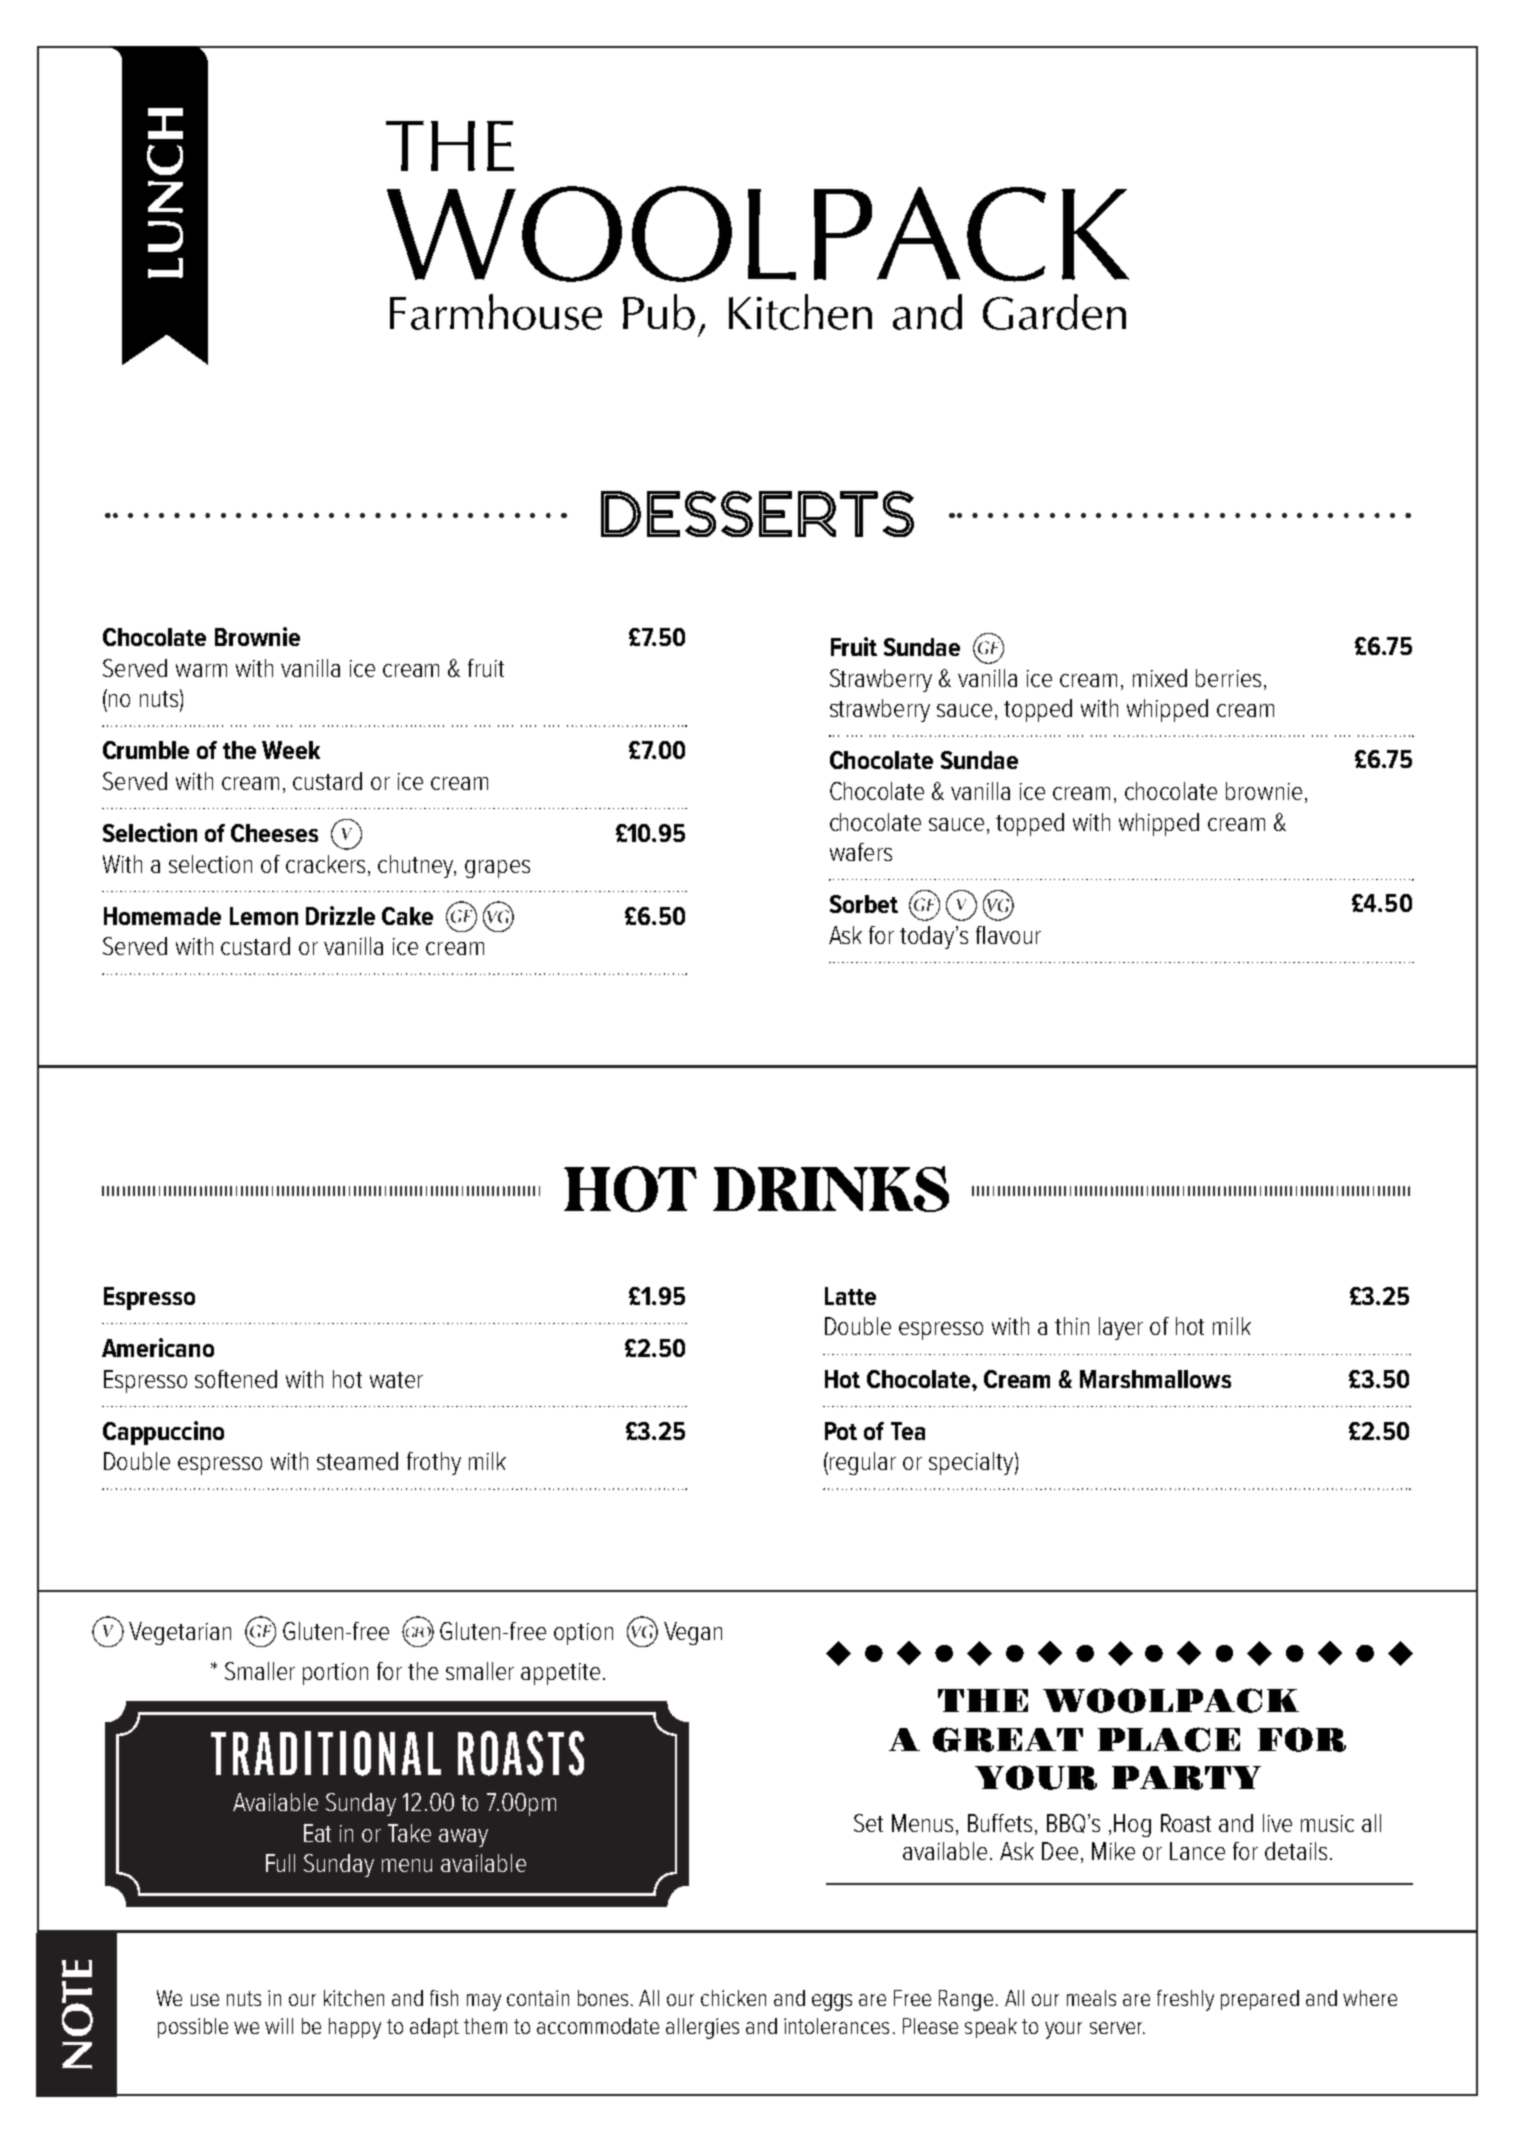 Image resolution: width=1515 pixels, height=2142 pixels. I want to click on chicken, so click(733, 1998).
